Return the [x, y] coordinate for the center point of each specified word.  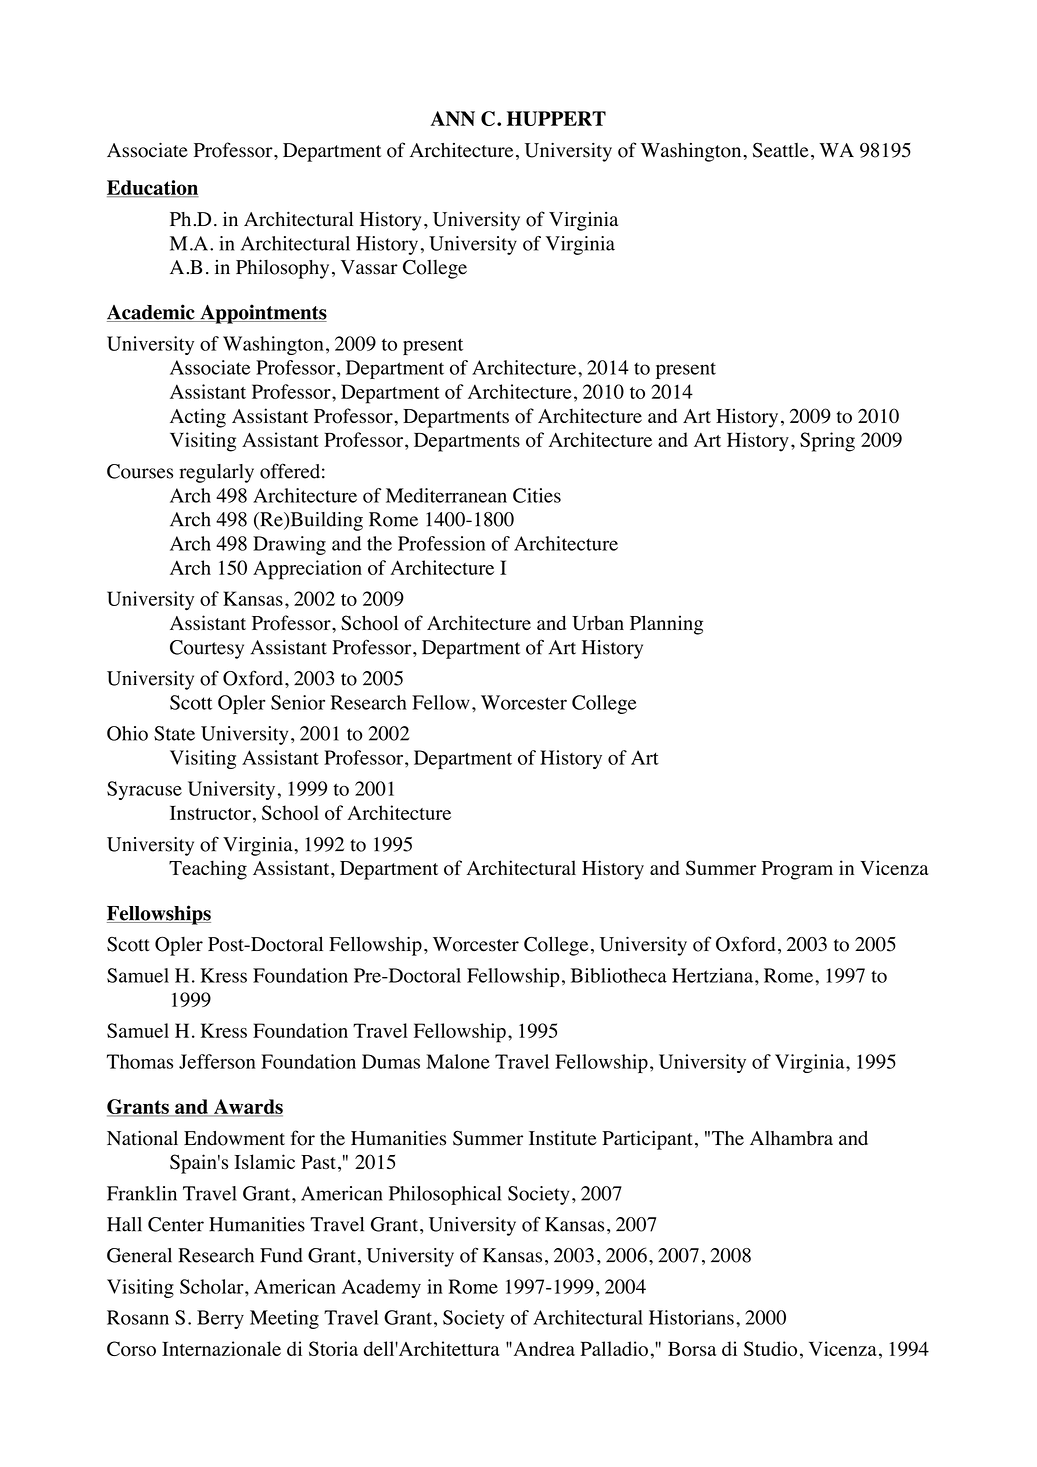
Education [153, 188]
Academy [381, 1288]
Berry [220, 1319]
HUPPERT [556, 118]
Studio [770, 1348]
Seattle [781, 150]
